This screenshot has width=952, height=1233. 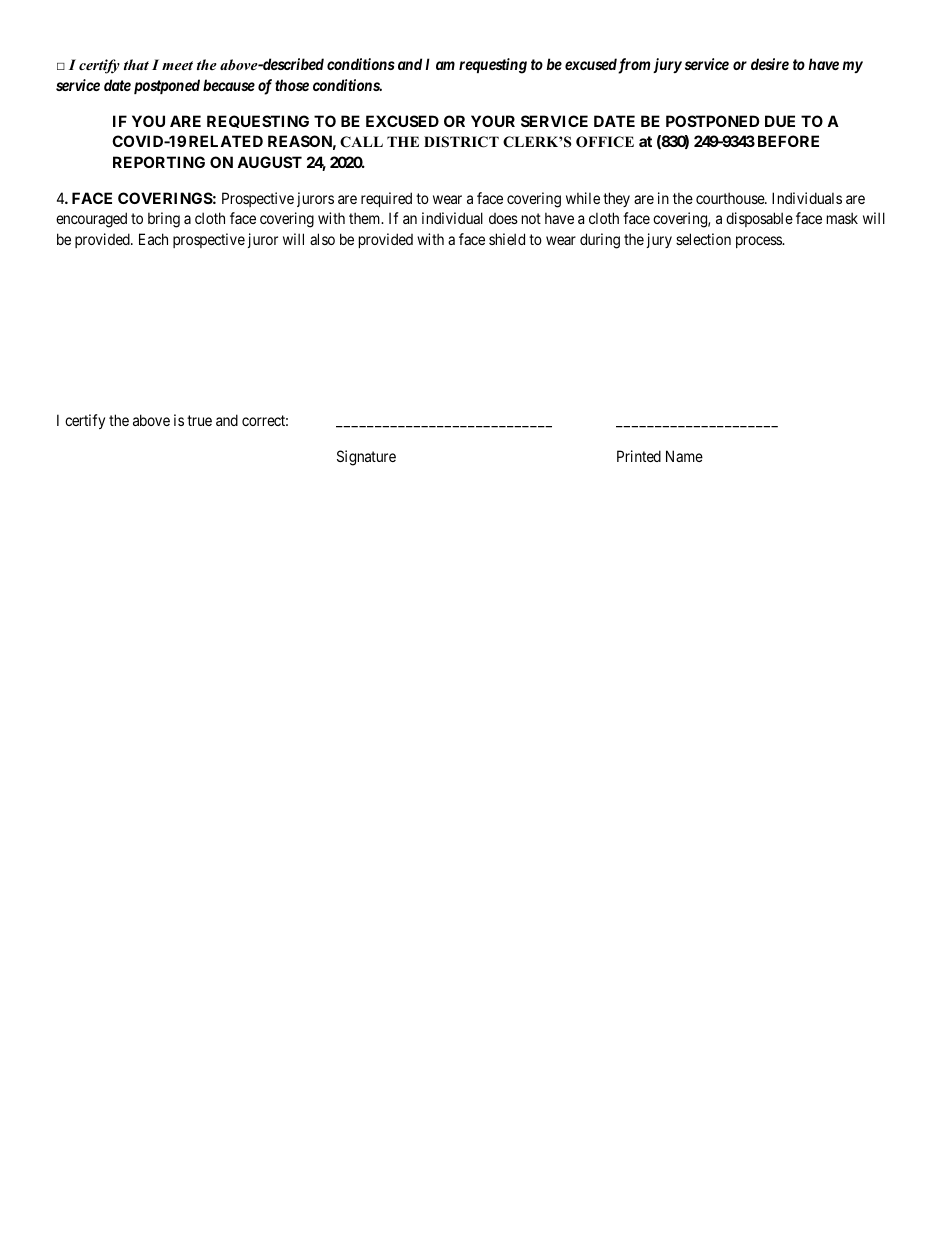 I want to click on process, so click(x=760, y=242).
